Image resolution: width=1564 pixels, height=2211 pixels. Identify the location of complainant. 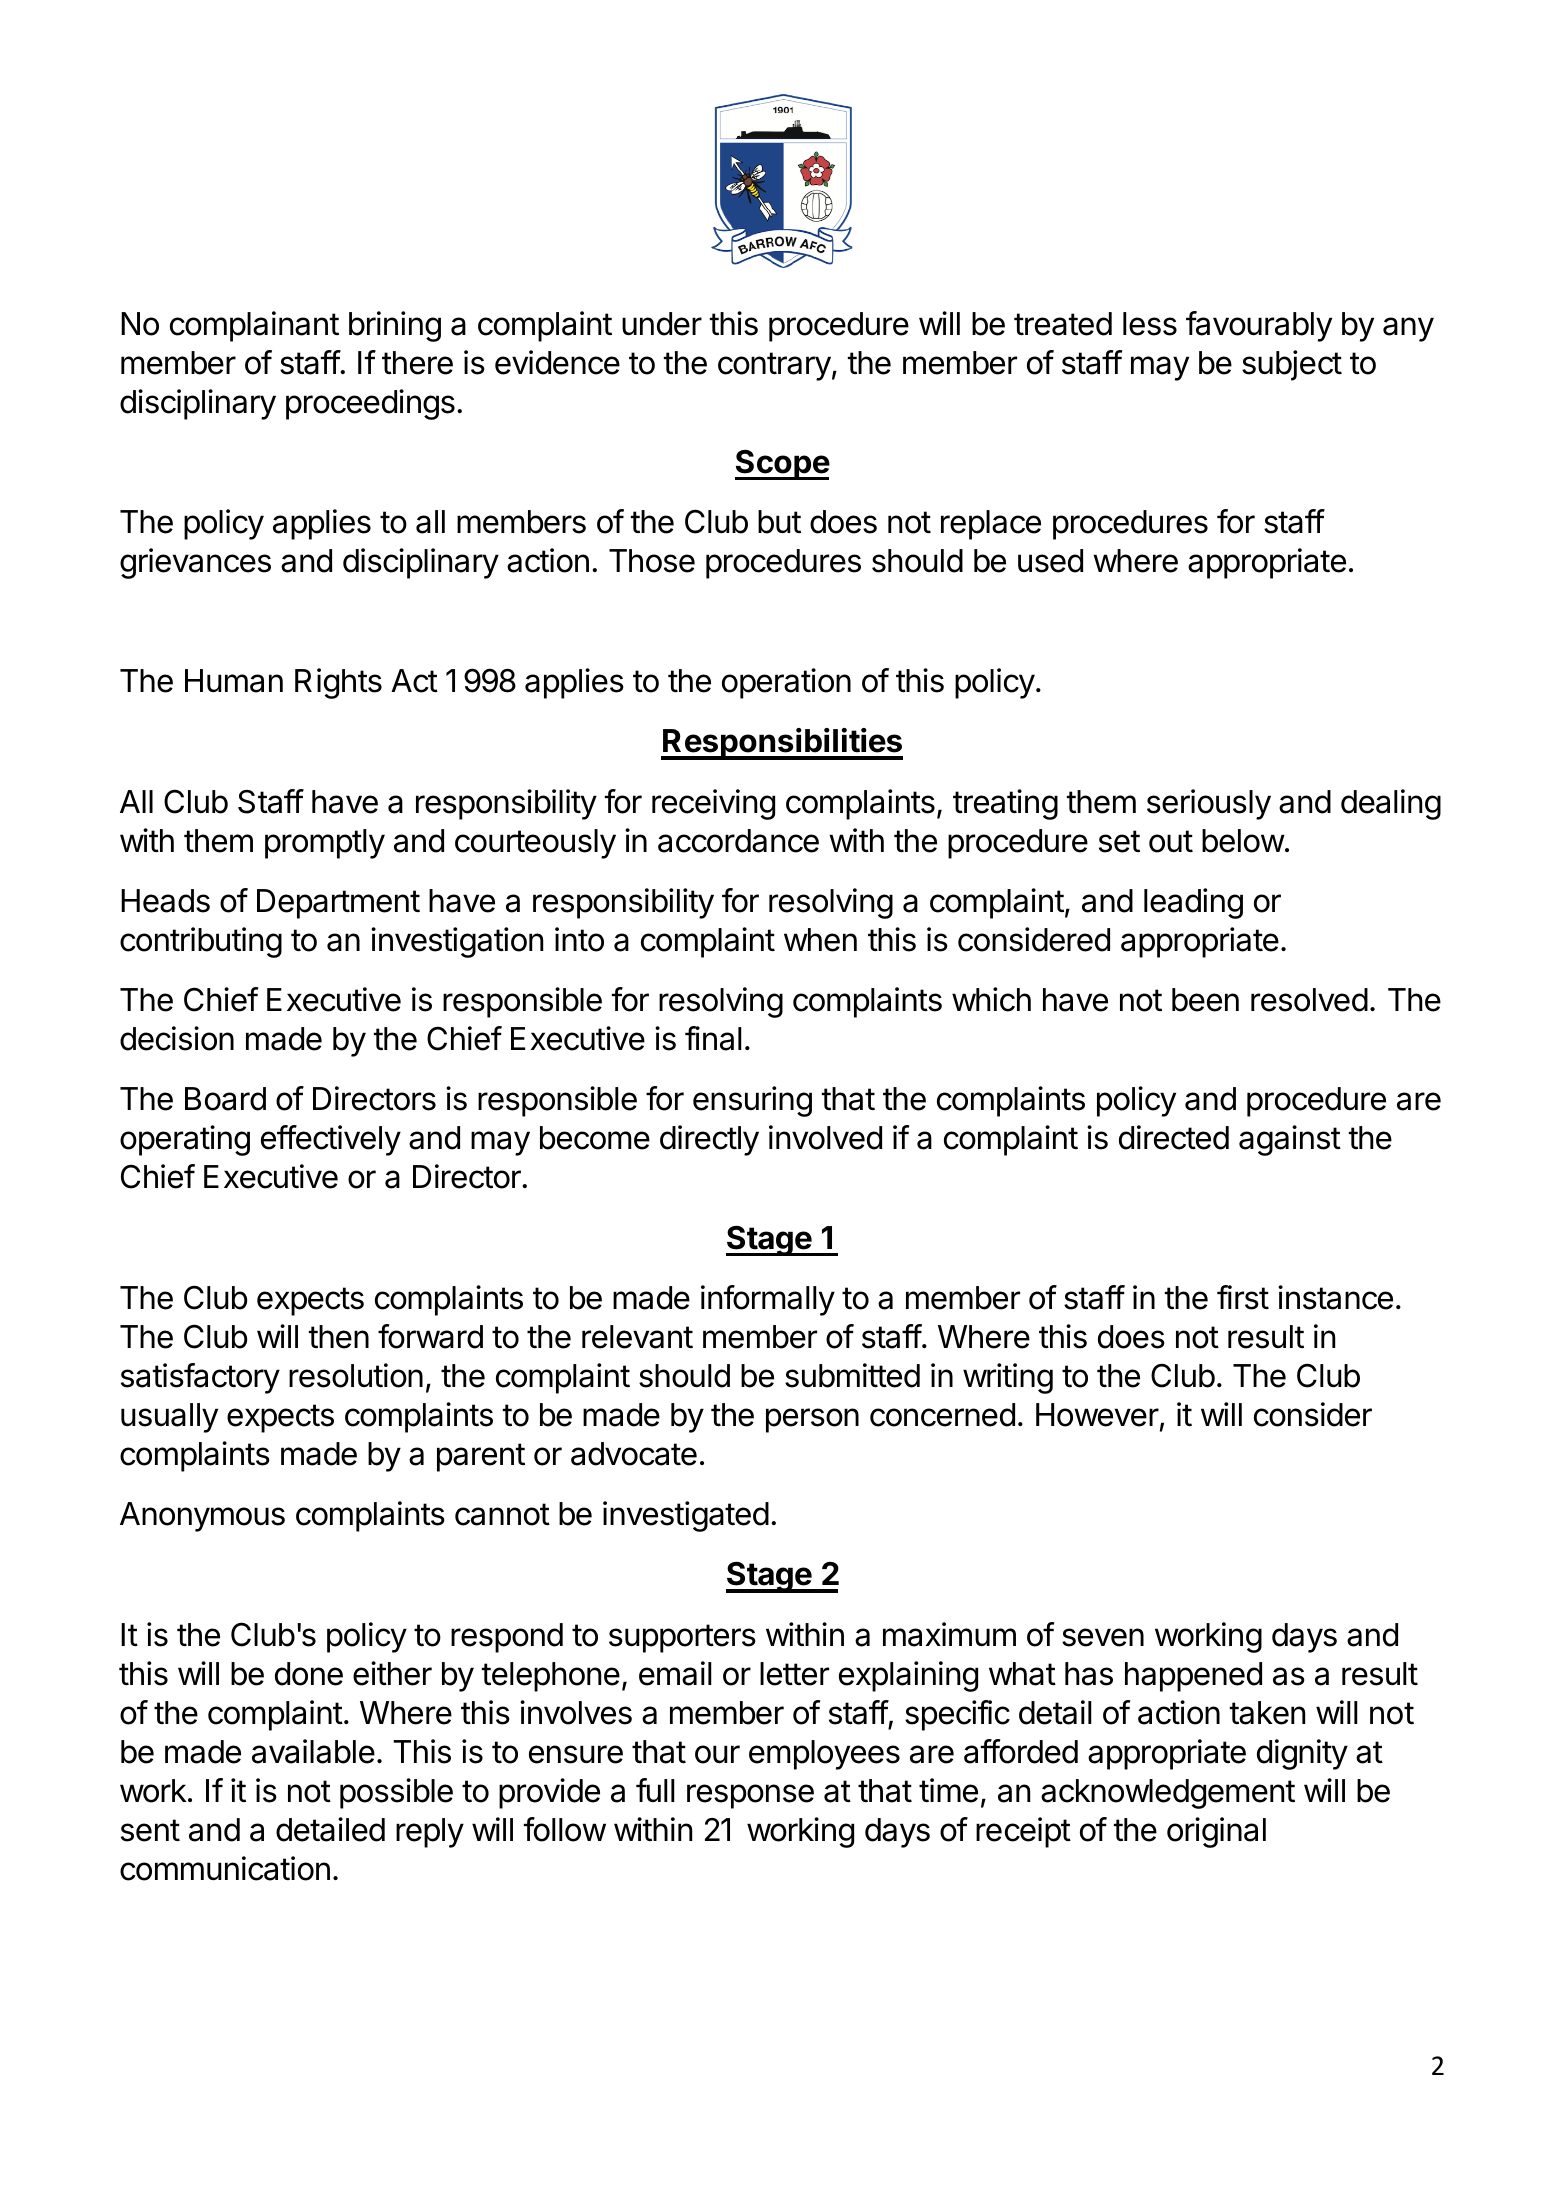
(254, 326).
